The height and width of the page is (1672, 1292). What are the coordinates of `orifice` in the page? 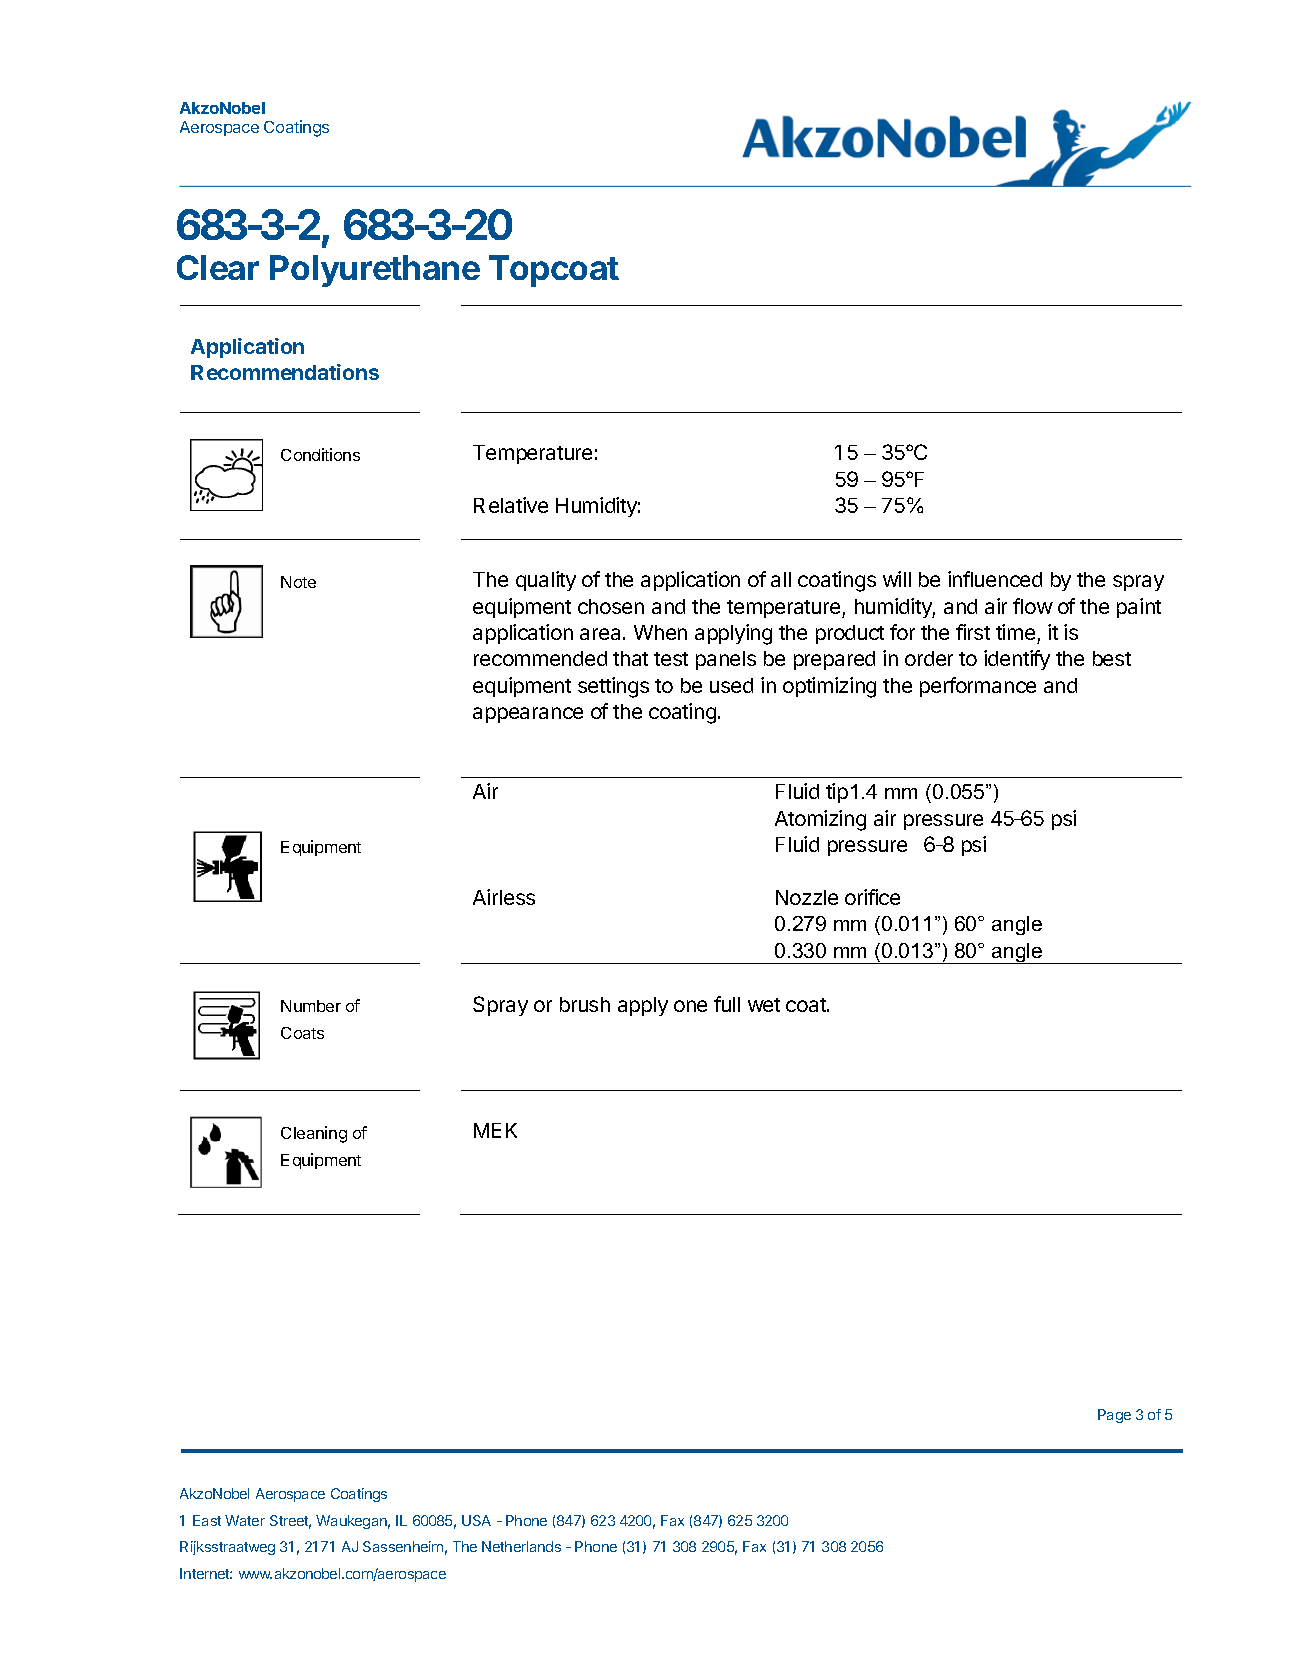 It's located at (872, 897).
